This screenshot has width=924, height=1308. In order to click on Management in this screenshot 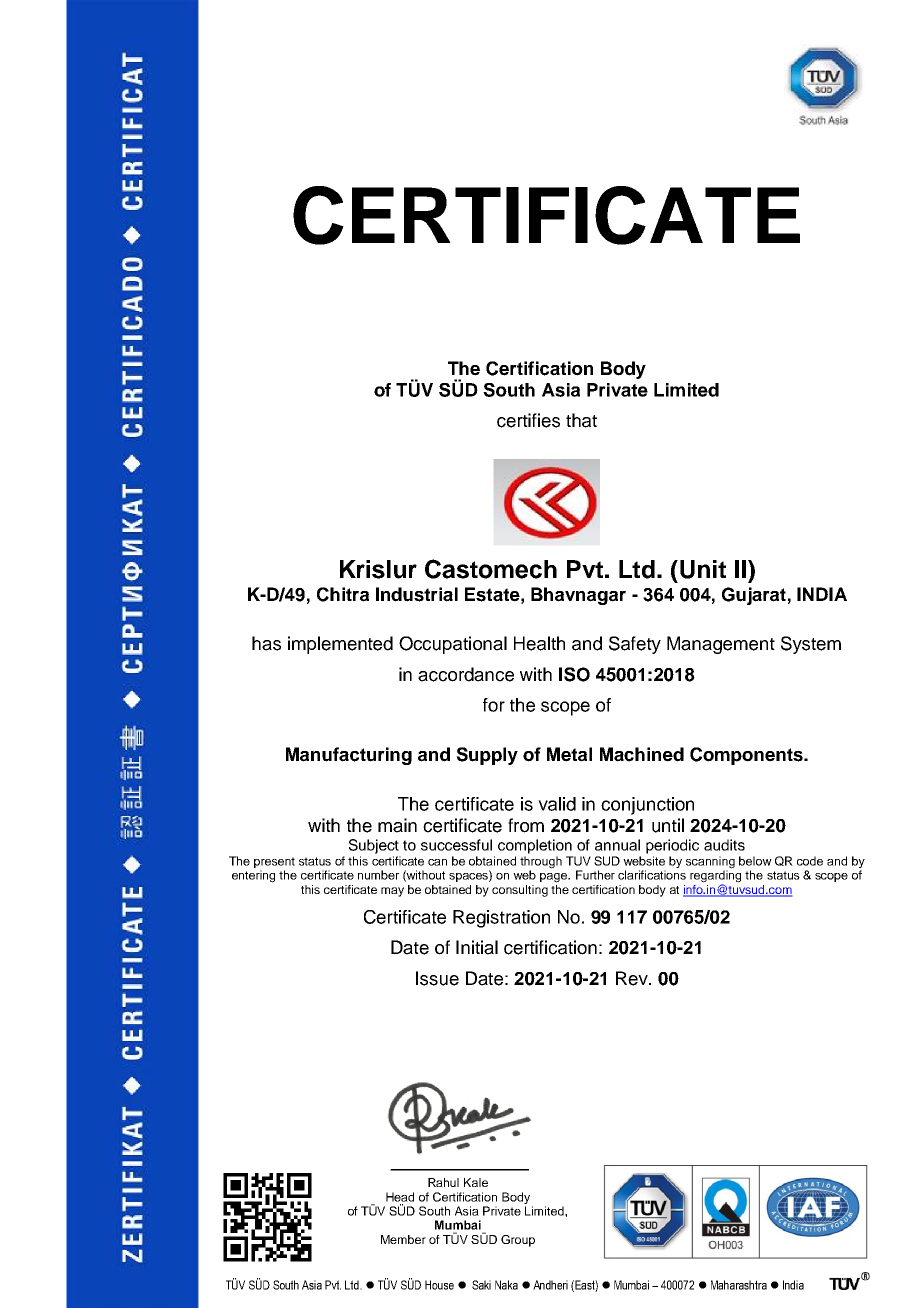, I will do `click(721, 645)`.
